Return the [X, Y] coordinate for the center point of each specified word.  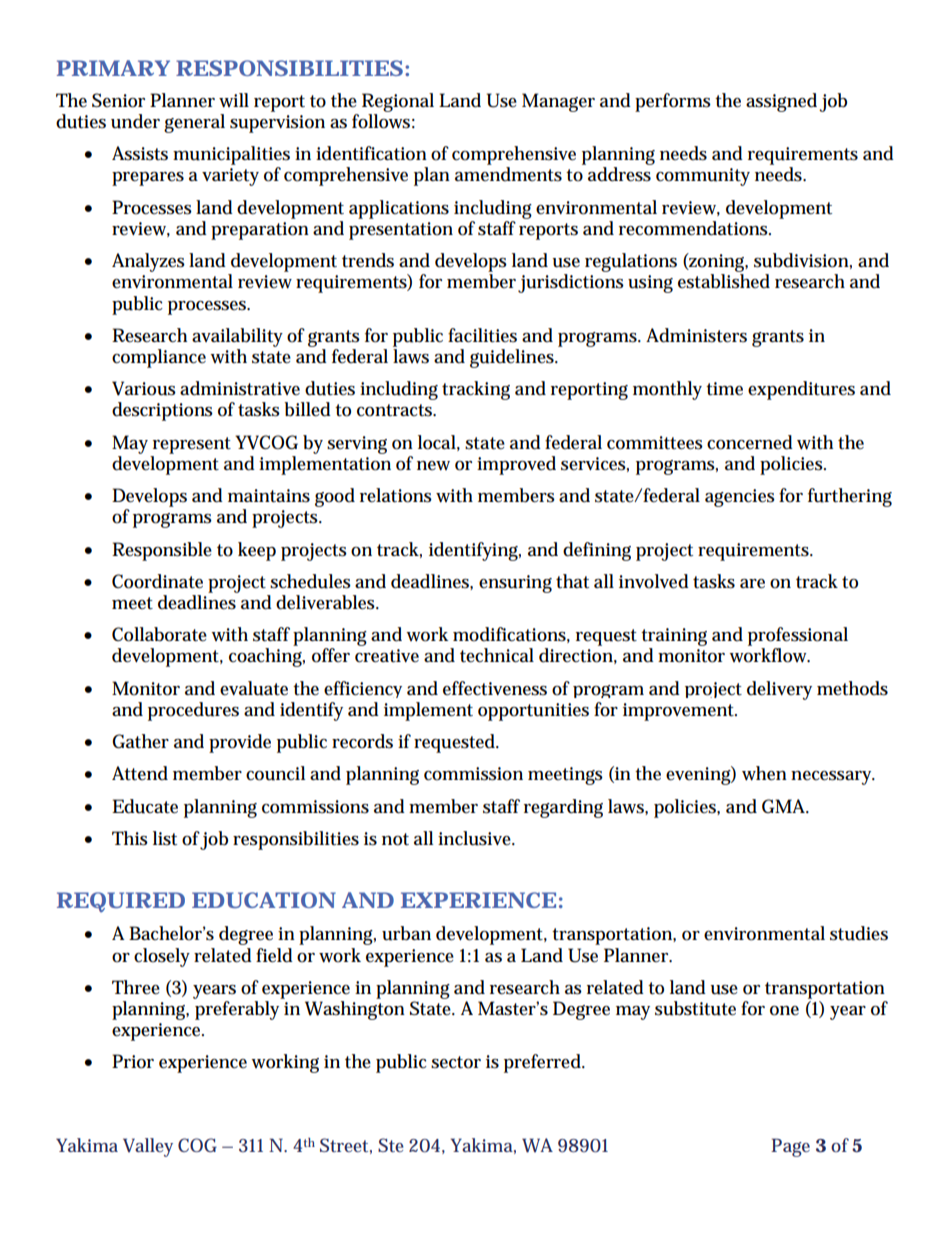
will [234, 100]
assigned [781, 102]
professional [798, 636]
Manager [558, 102]
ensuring [515, 584]
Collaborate [159, 634]
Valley [148, 1147]
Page [790, 1147]
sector [456, 1062]
